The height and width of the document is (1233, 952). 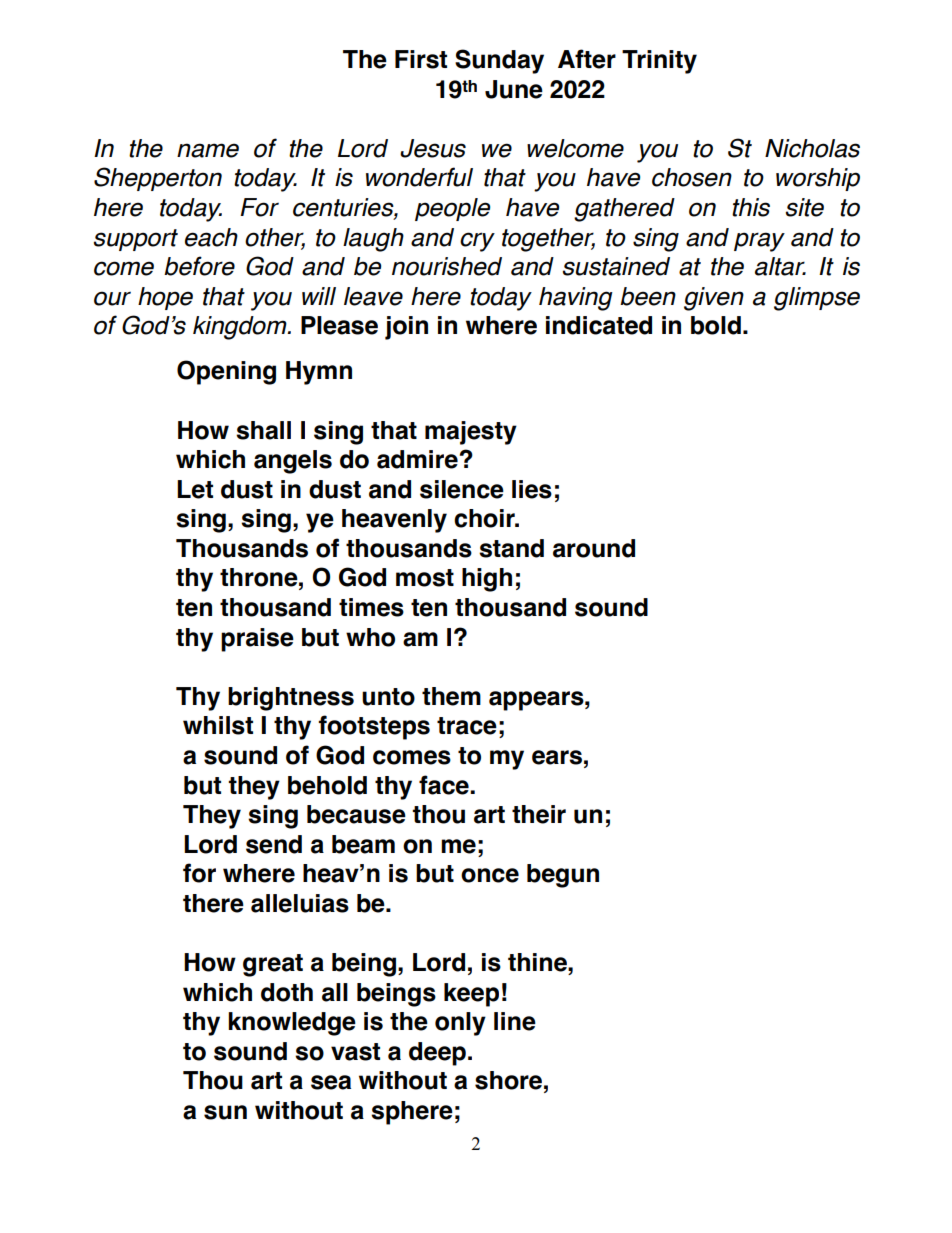 I want to click on Opening, so click(x=226, y=372).
